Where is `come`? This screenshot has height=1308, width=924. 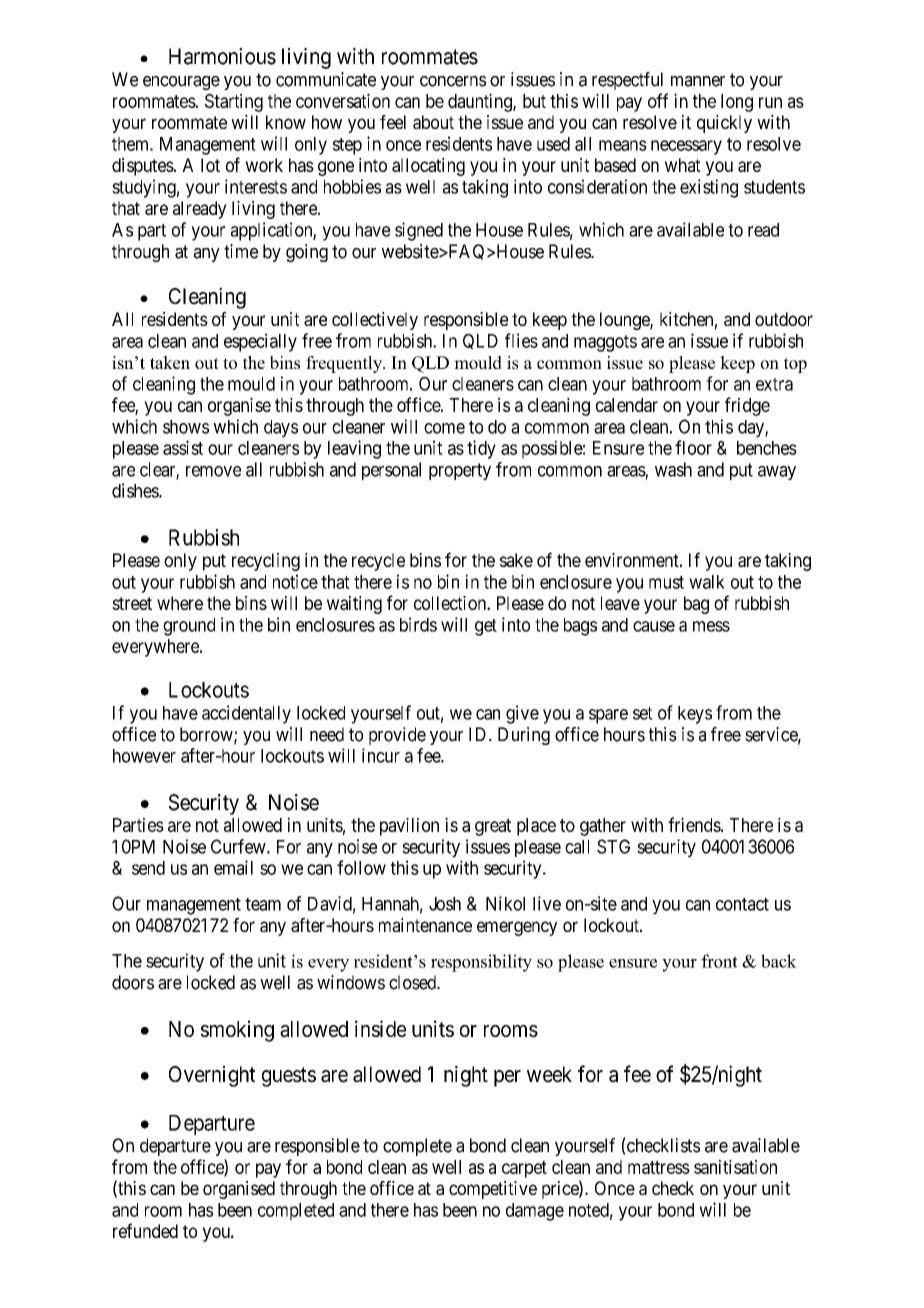 come is located at coordinates (444, 428).
